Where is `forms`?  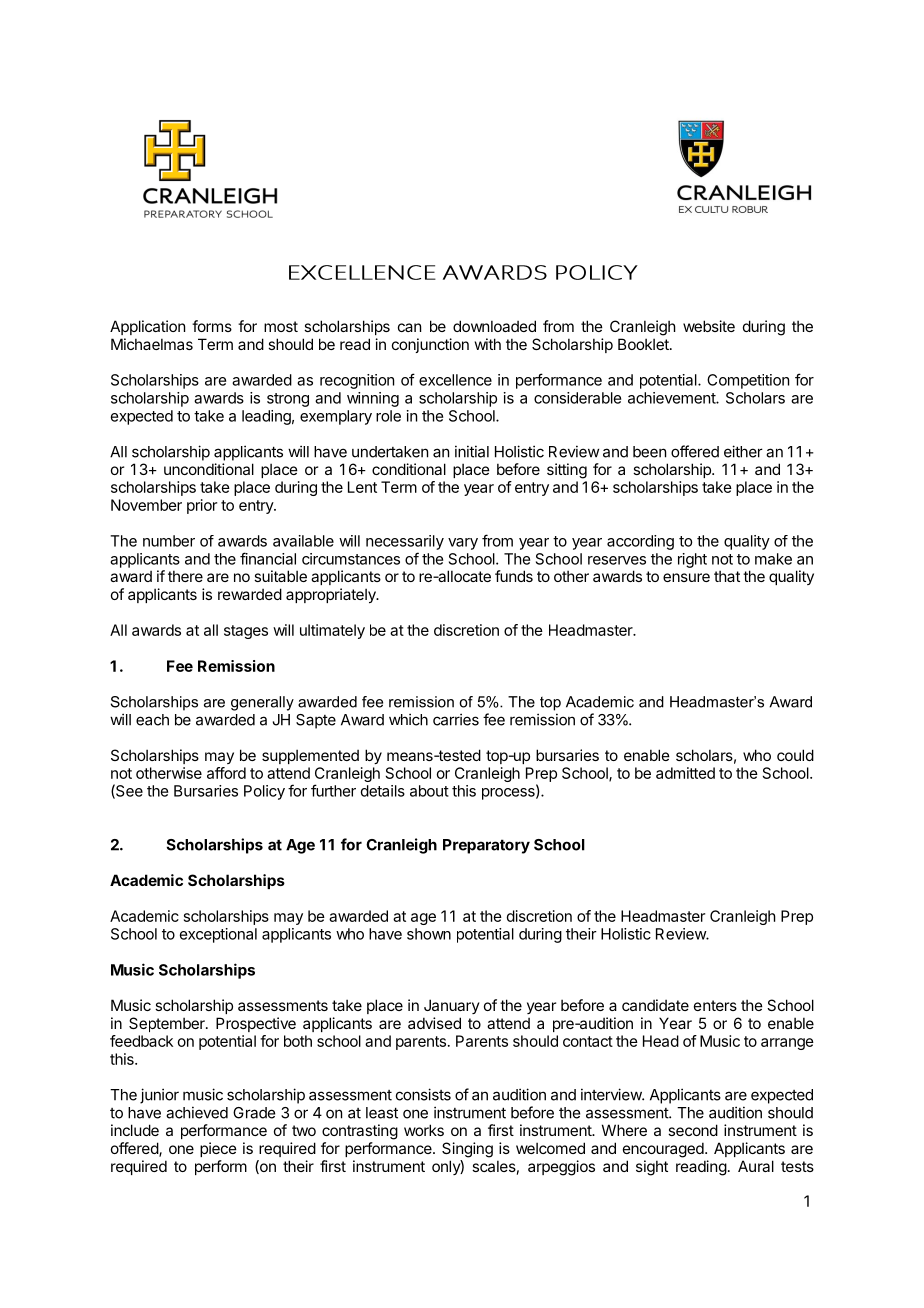
forms is located at coordinates (212, 326).
